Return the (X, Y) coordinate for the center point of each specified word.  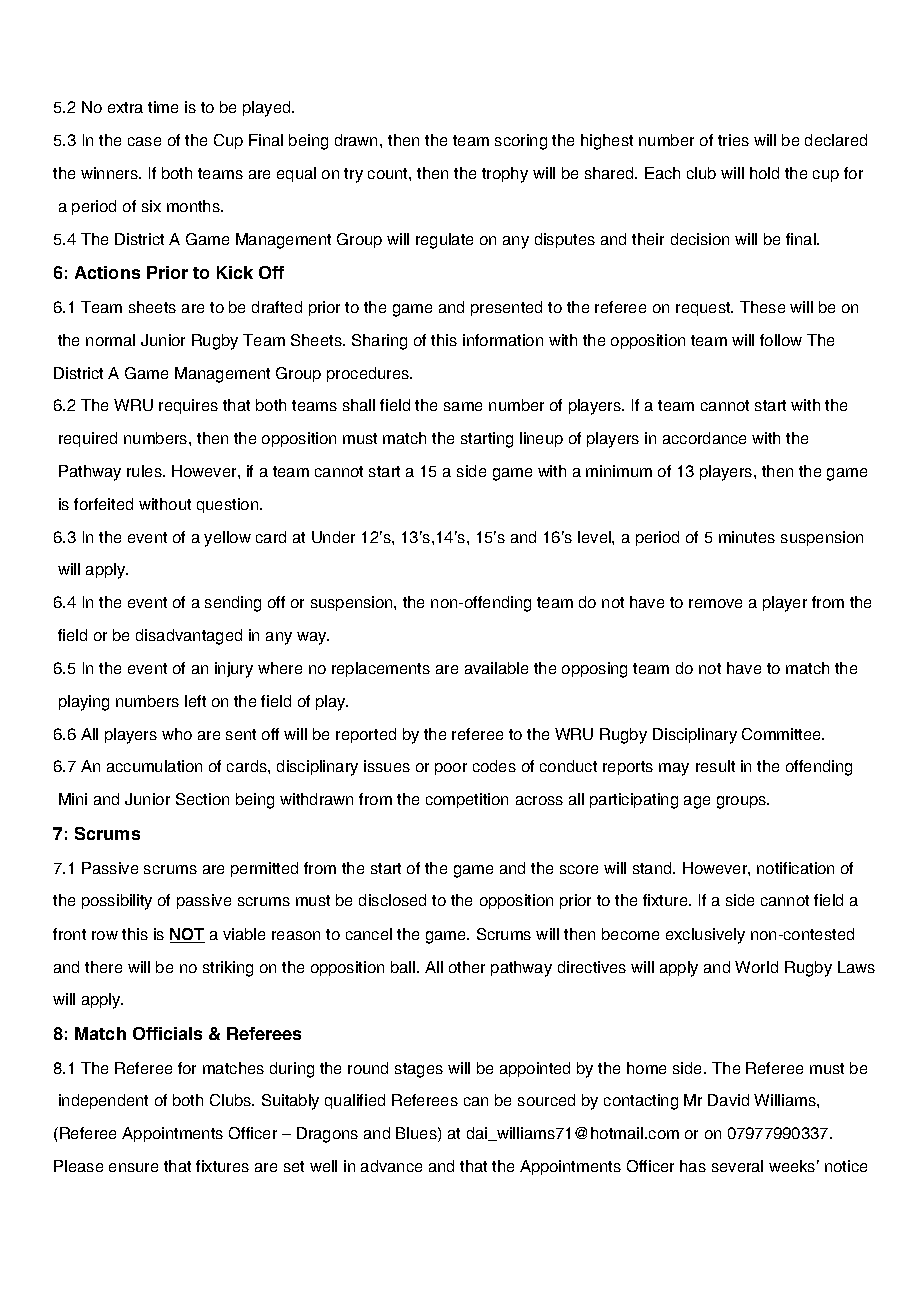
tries (733, 140)
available (496, 668)
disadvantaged (189, 637)
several (737, 1166)
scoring (521, 142)
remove (715, 603)
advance (391, 1166)
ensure (133, 1167)
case (144, 141)
